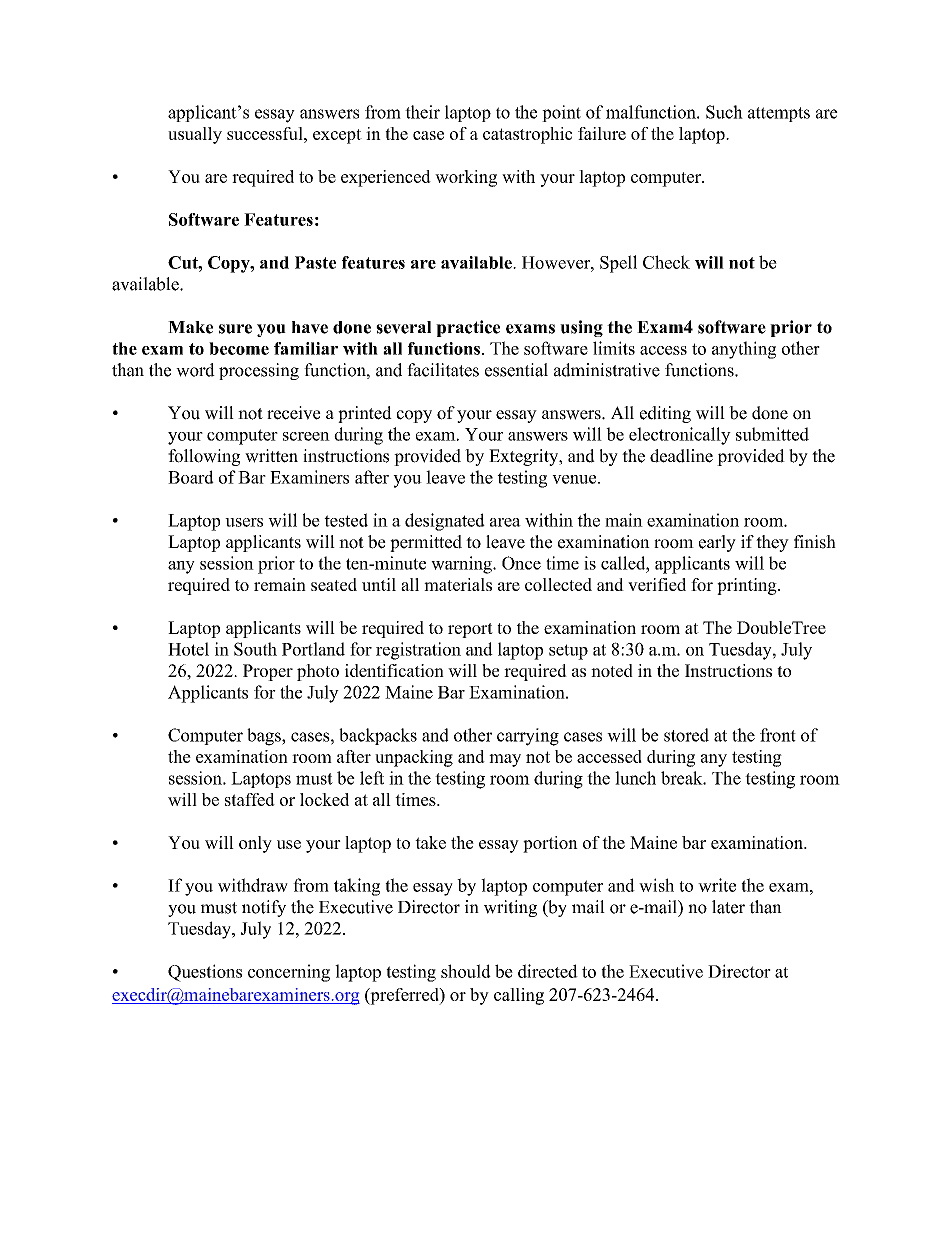 The width and height of the screenshot is (952, 1233). I want to click on Such, so click(724, 112).
